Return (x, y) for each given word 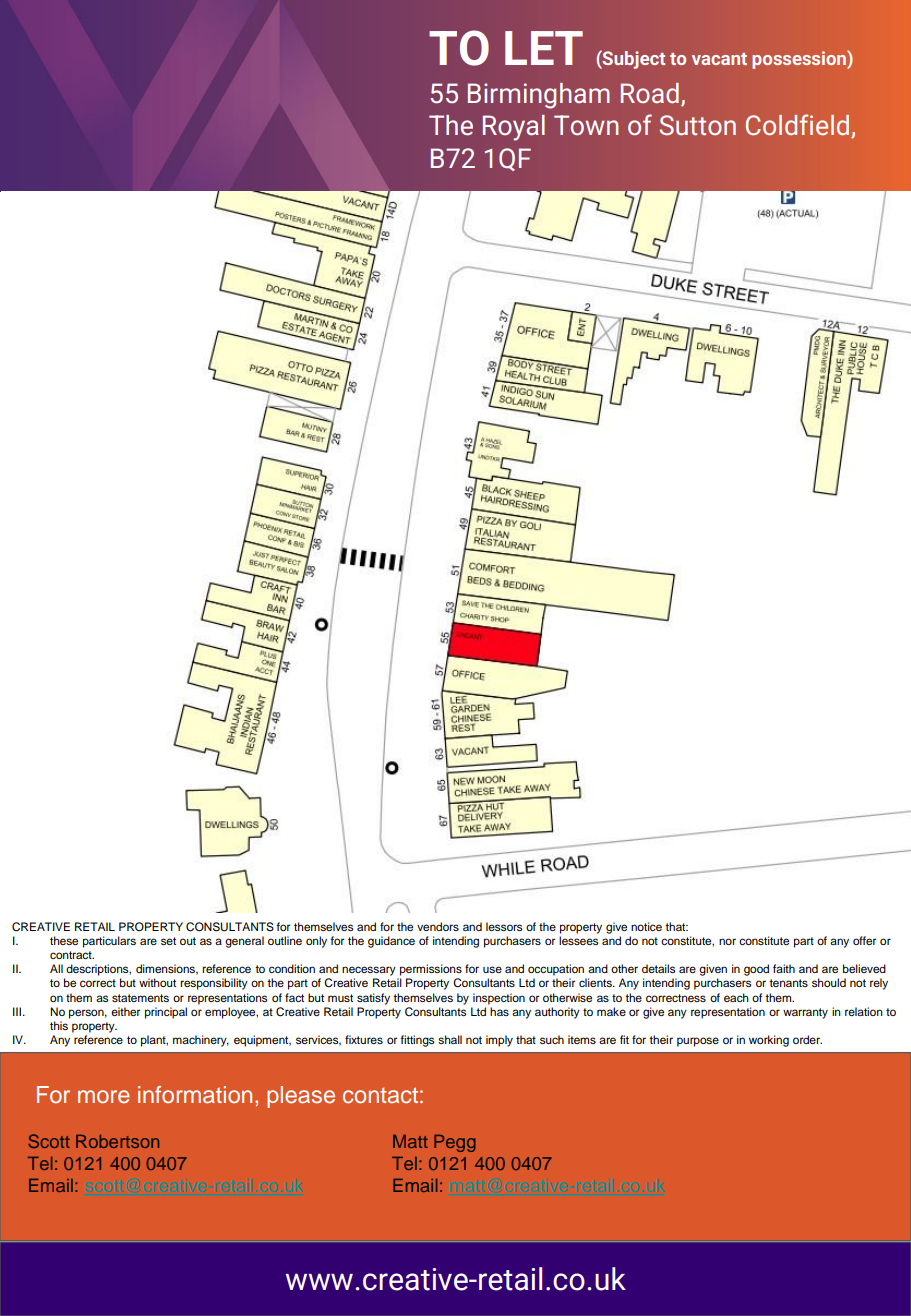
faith (784, 968)
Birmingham (539, 96)
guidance (391, 942)
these (64, 940)
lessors (504, 926)
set (168, 941)
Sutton (698, 125)
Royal (514, 128)
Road (650, 93)
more (104, 1097)
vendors (438, 926)
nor (727, 941)
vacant (719, 59)
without (157, 982)
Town (586, 125)
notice (646, 926)
